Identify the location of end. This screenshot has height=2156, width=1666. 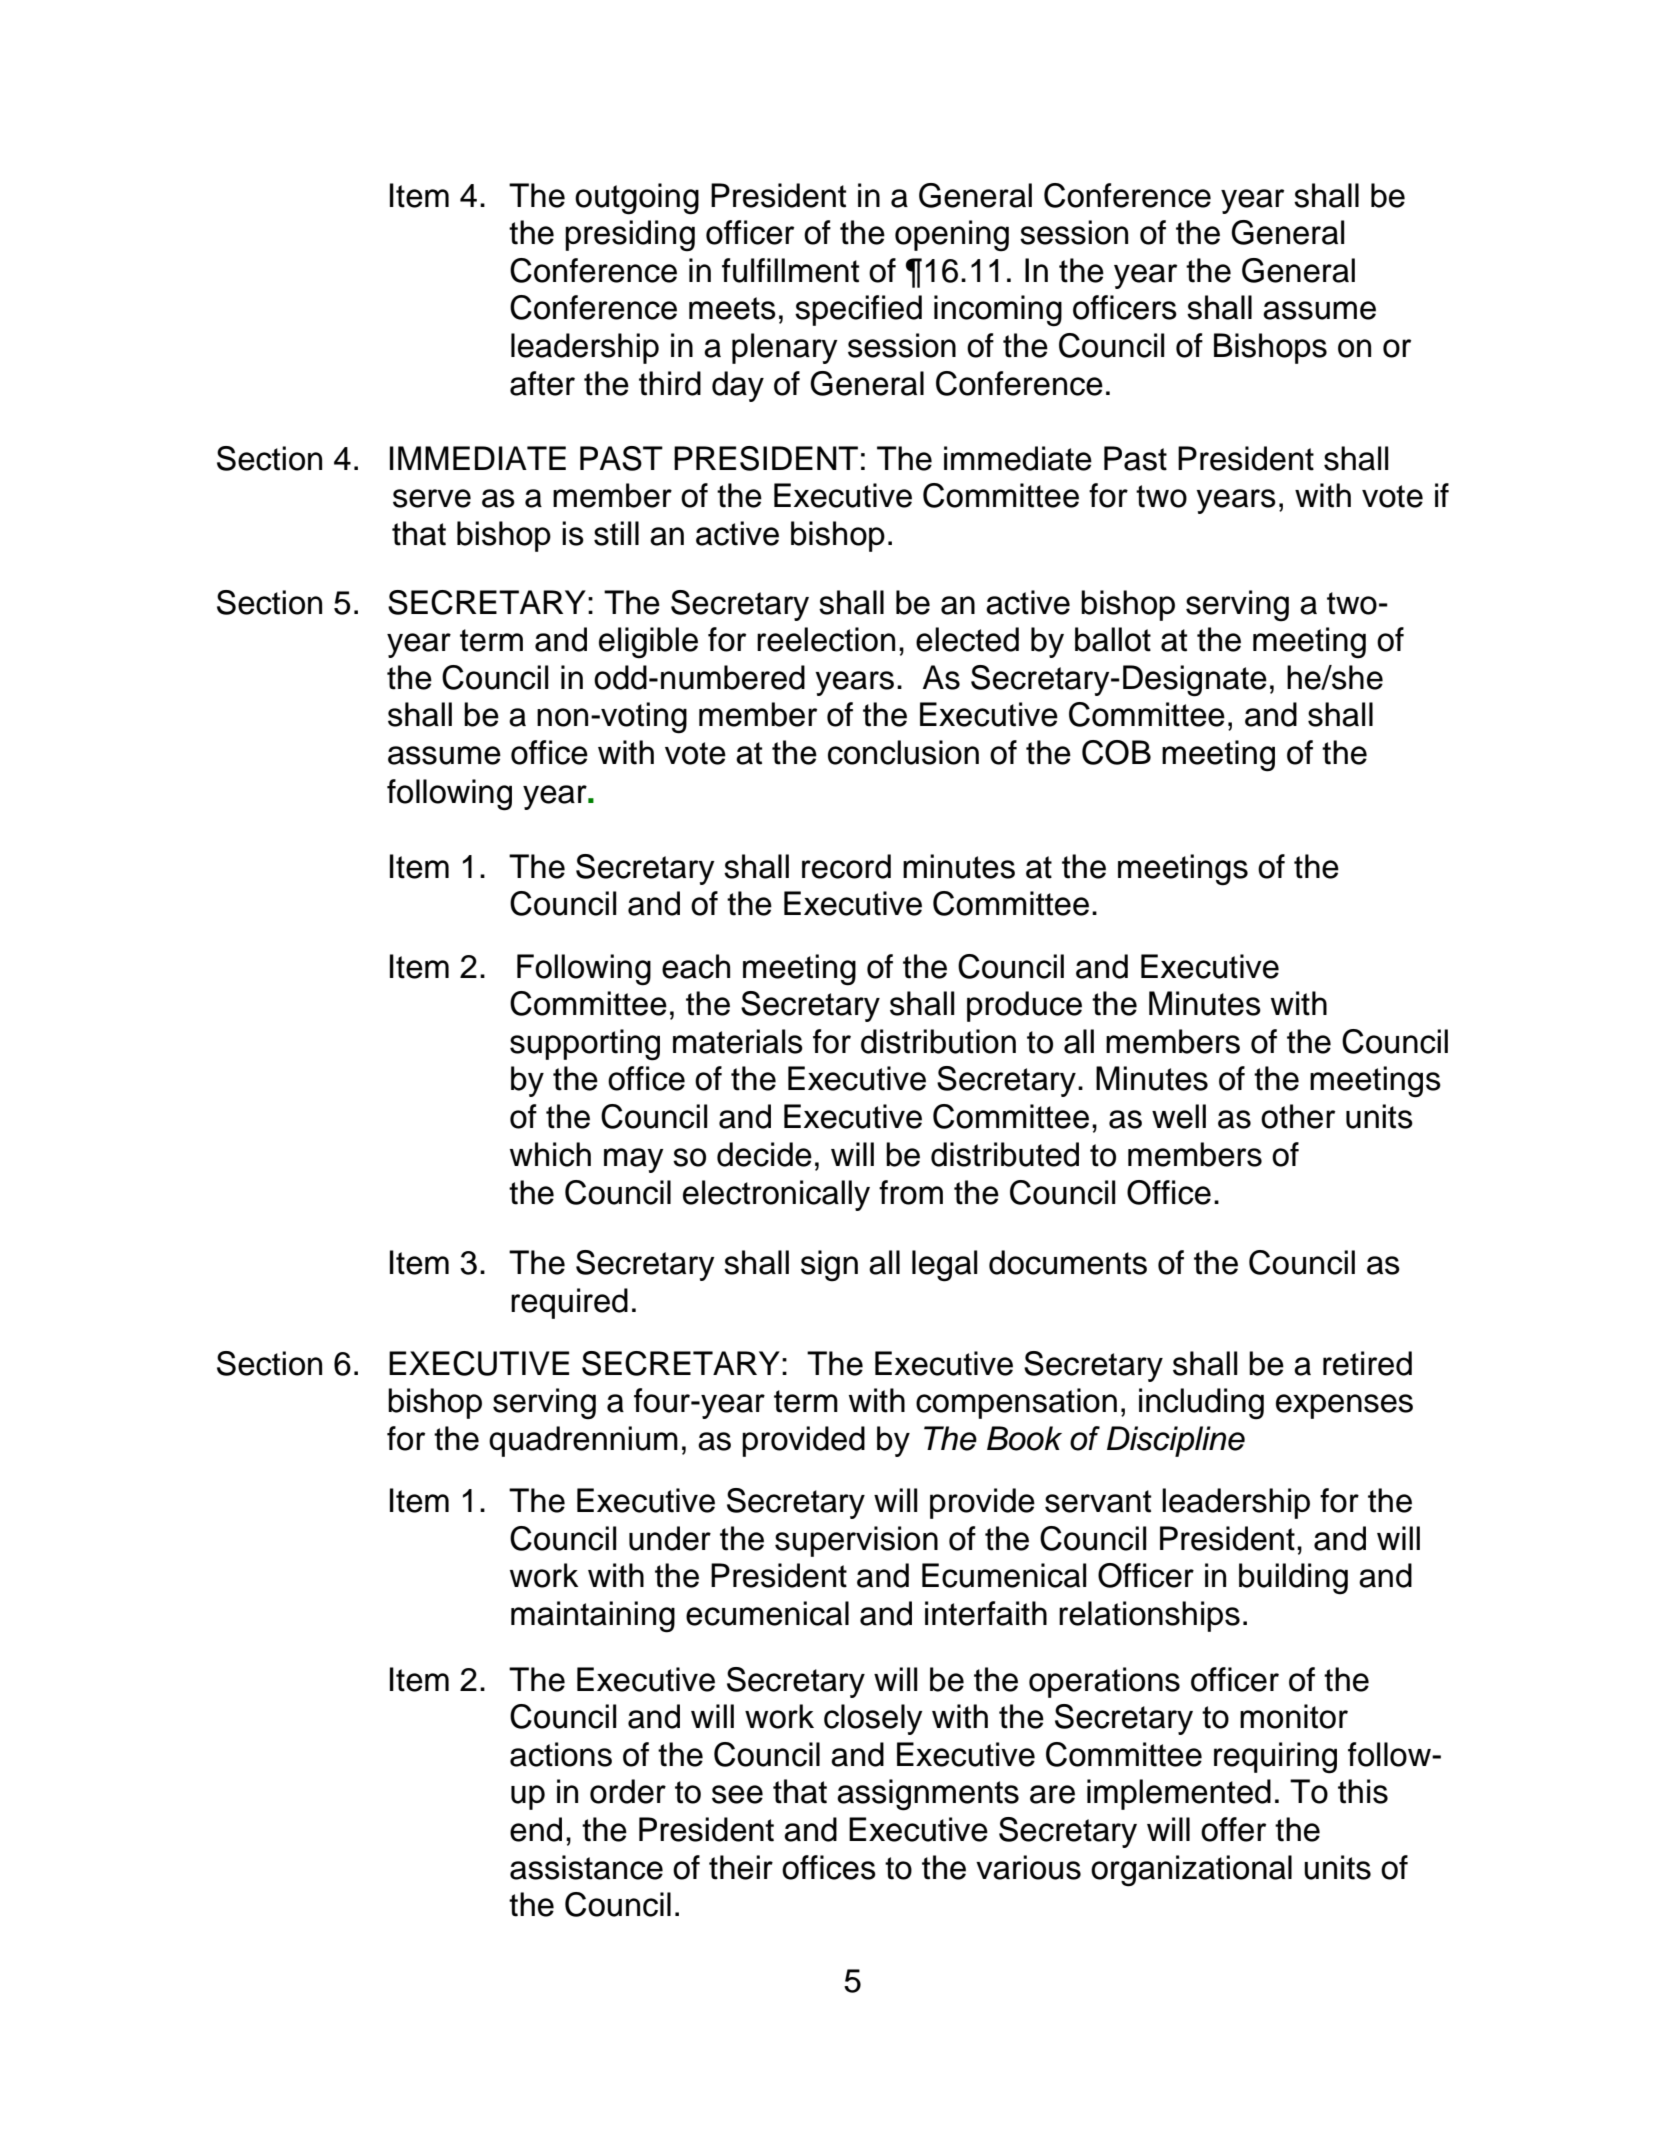
(536, 1829).
